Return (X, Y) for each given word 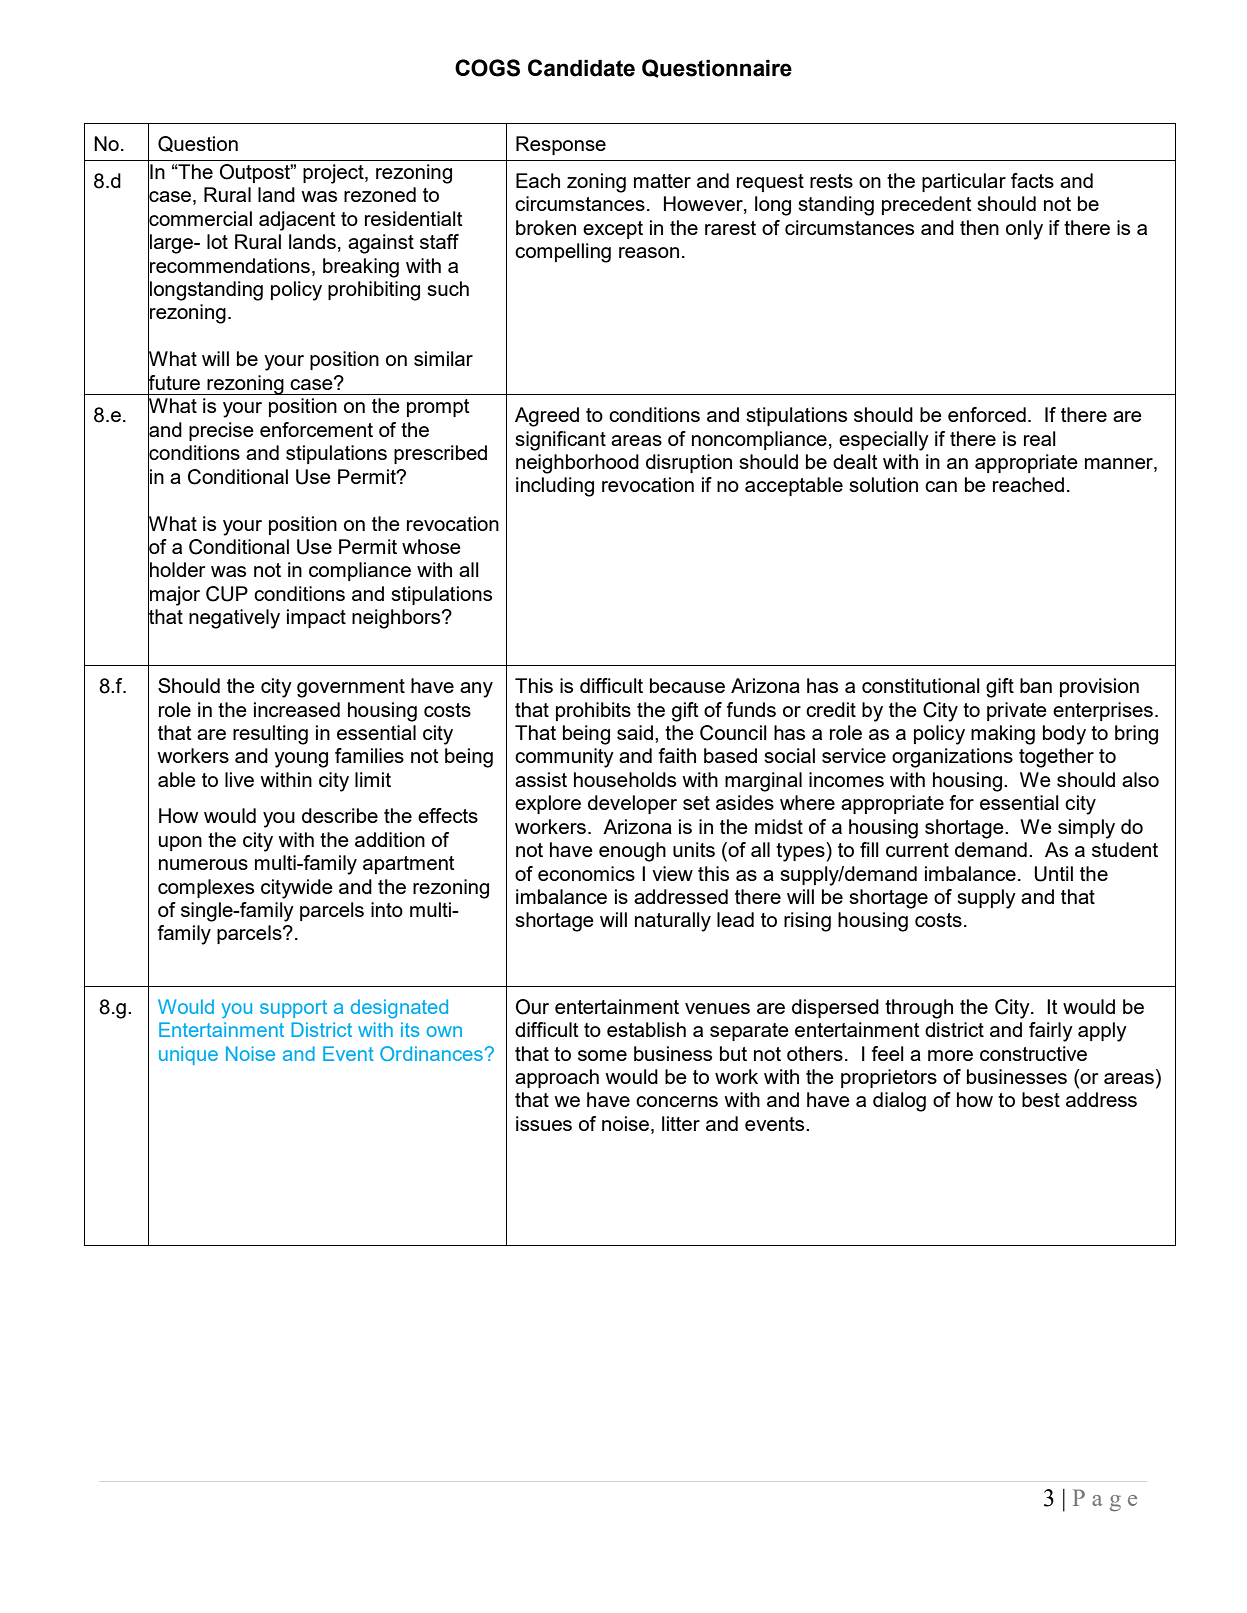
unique (188, 1055)
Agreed (547, 417)
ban (1036, 685)
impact (316, 618)
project (334, 174)
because (687, 685)
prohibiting (374, 291)
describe (340, 815)
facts (1032, 180)
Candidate (581, 68)
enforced (987, 414)
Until (1053, 874)
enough (632, 852)
